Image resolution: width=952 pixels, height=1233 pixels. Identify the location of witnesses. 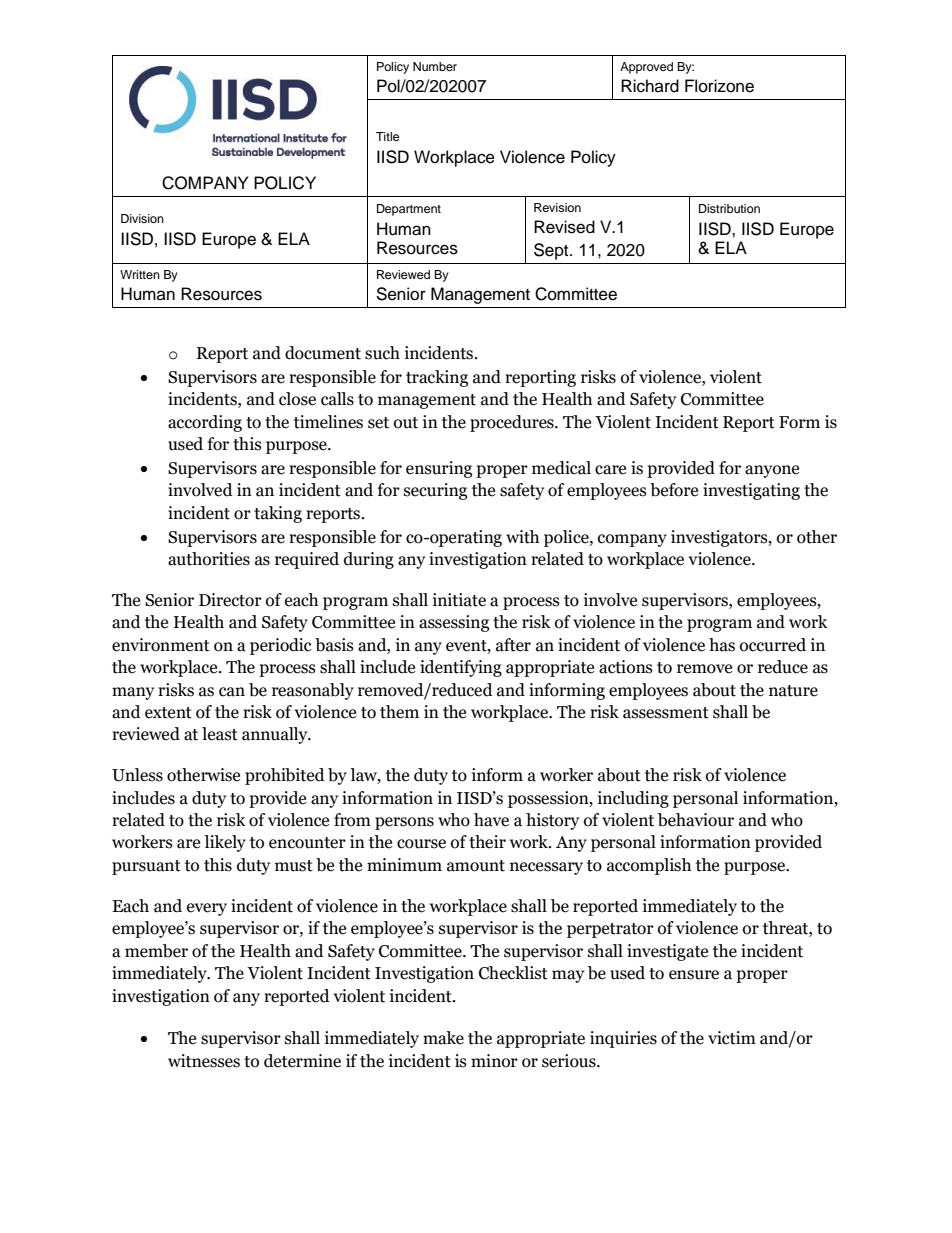
(204, 1061).
